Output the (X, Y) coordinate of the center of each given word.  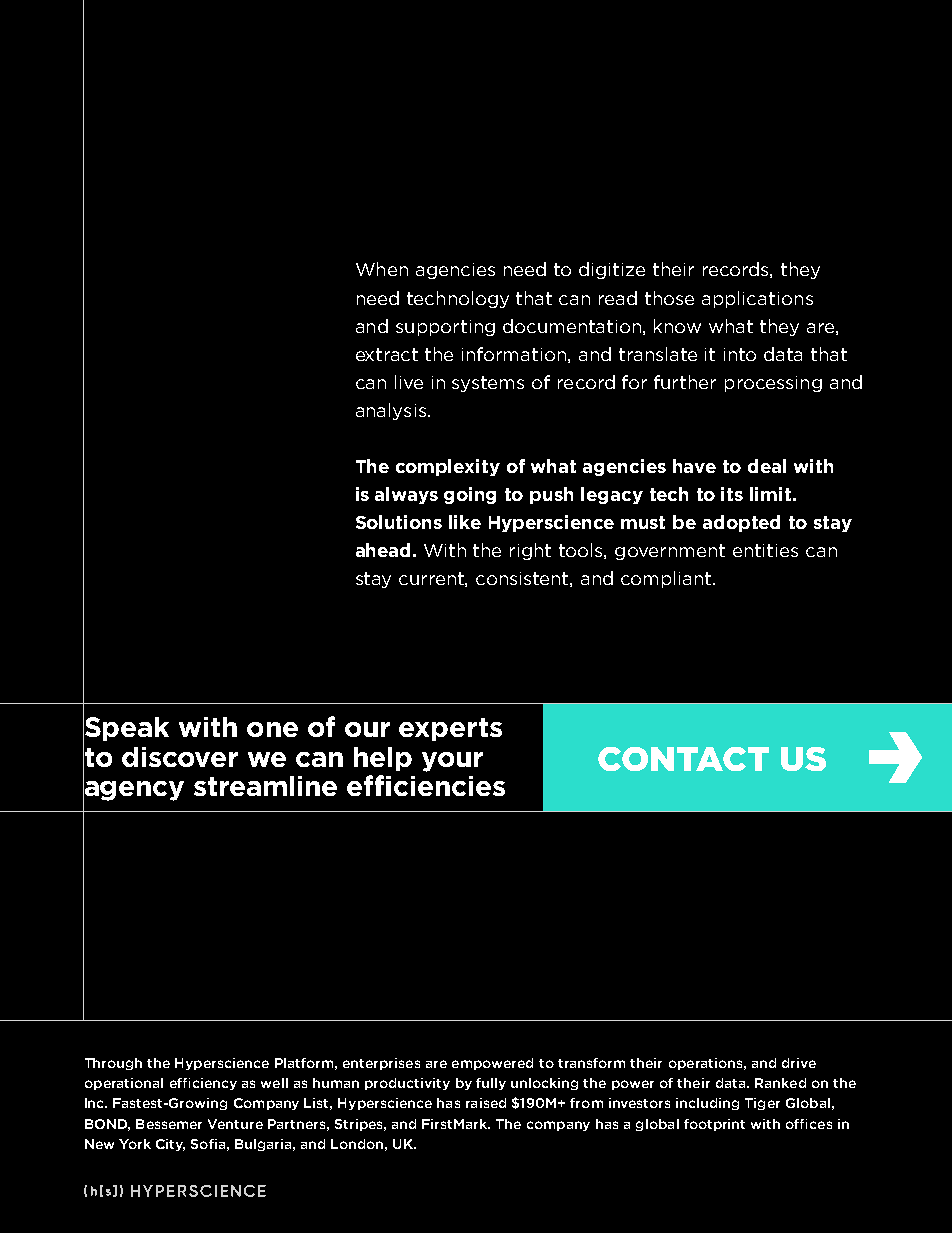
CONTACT (683, 759)
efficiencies (426, 785)
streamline (265, 786)
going (470, 495)
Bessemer (169, 1124)
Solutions (399, 522)
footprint (714, 1125)
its (732, 494)
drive (799, 1063)
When (382, 269)
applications (757, 299)
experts (450, 729)
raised (486, 1103)
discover (180, 757)
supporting (445, 328)
